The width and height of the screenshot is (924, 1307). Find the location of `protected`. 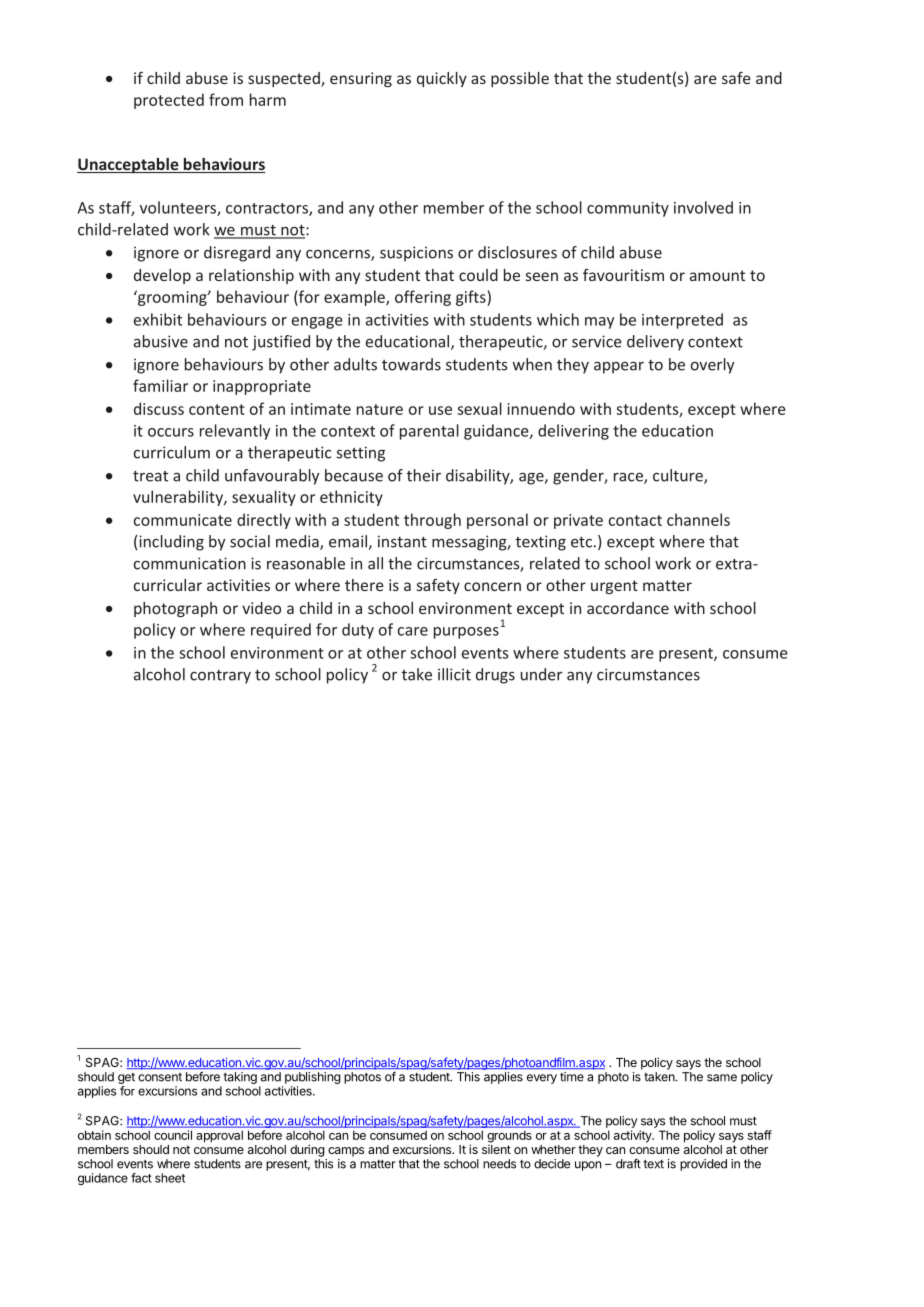

protected is located at coordinates (169, 101).
